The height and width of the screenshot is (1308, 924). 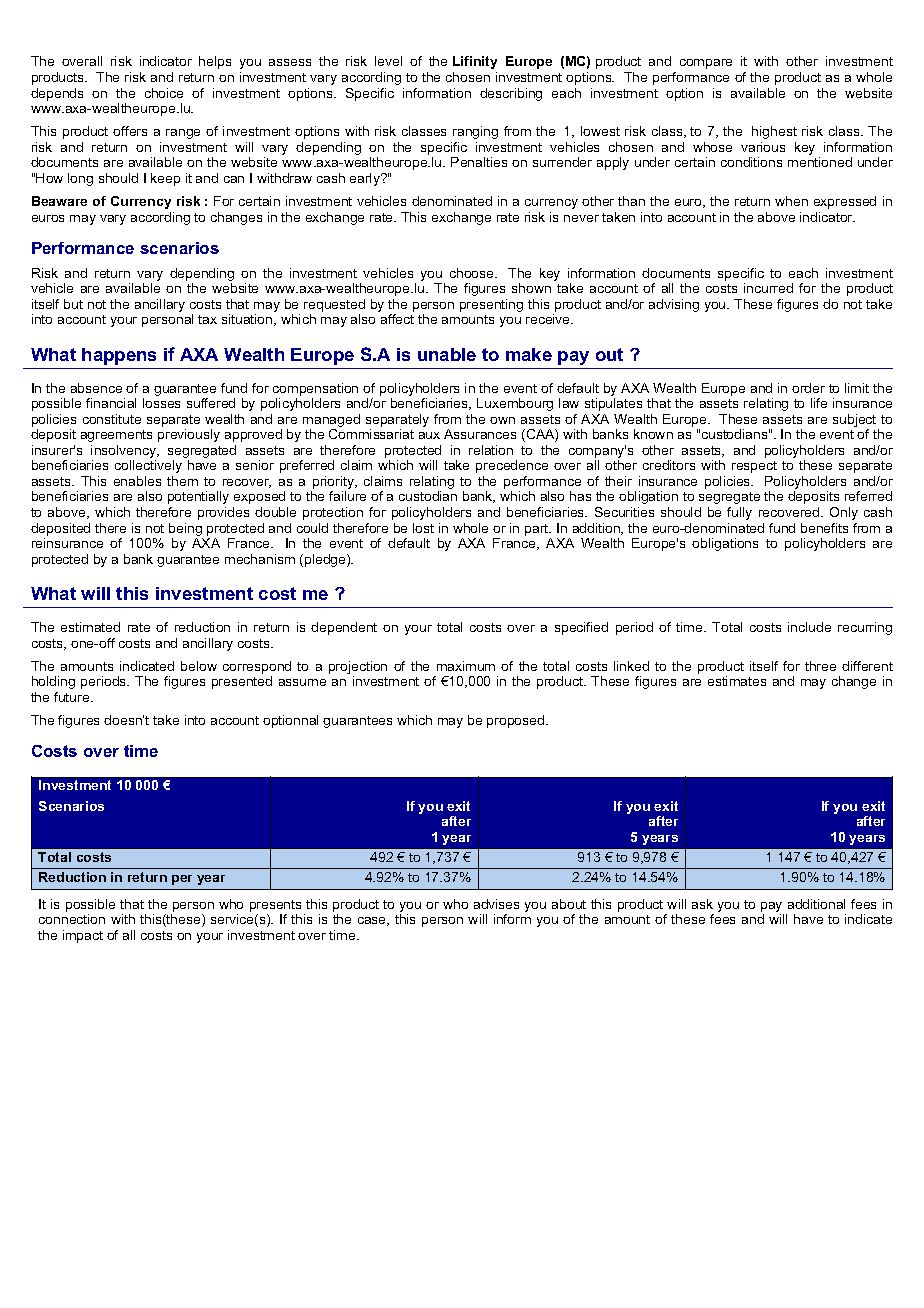 I want to click on connection, so click(x=72, y=919).
